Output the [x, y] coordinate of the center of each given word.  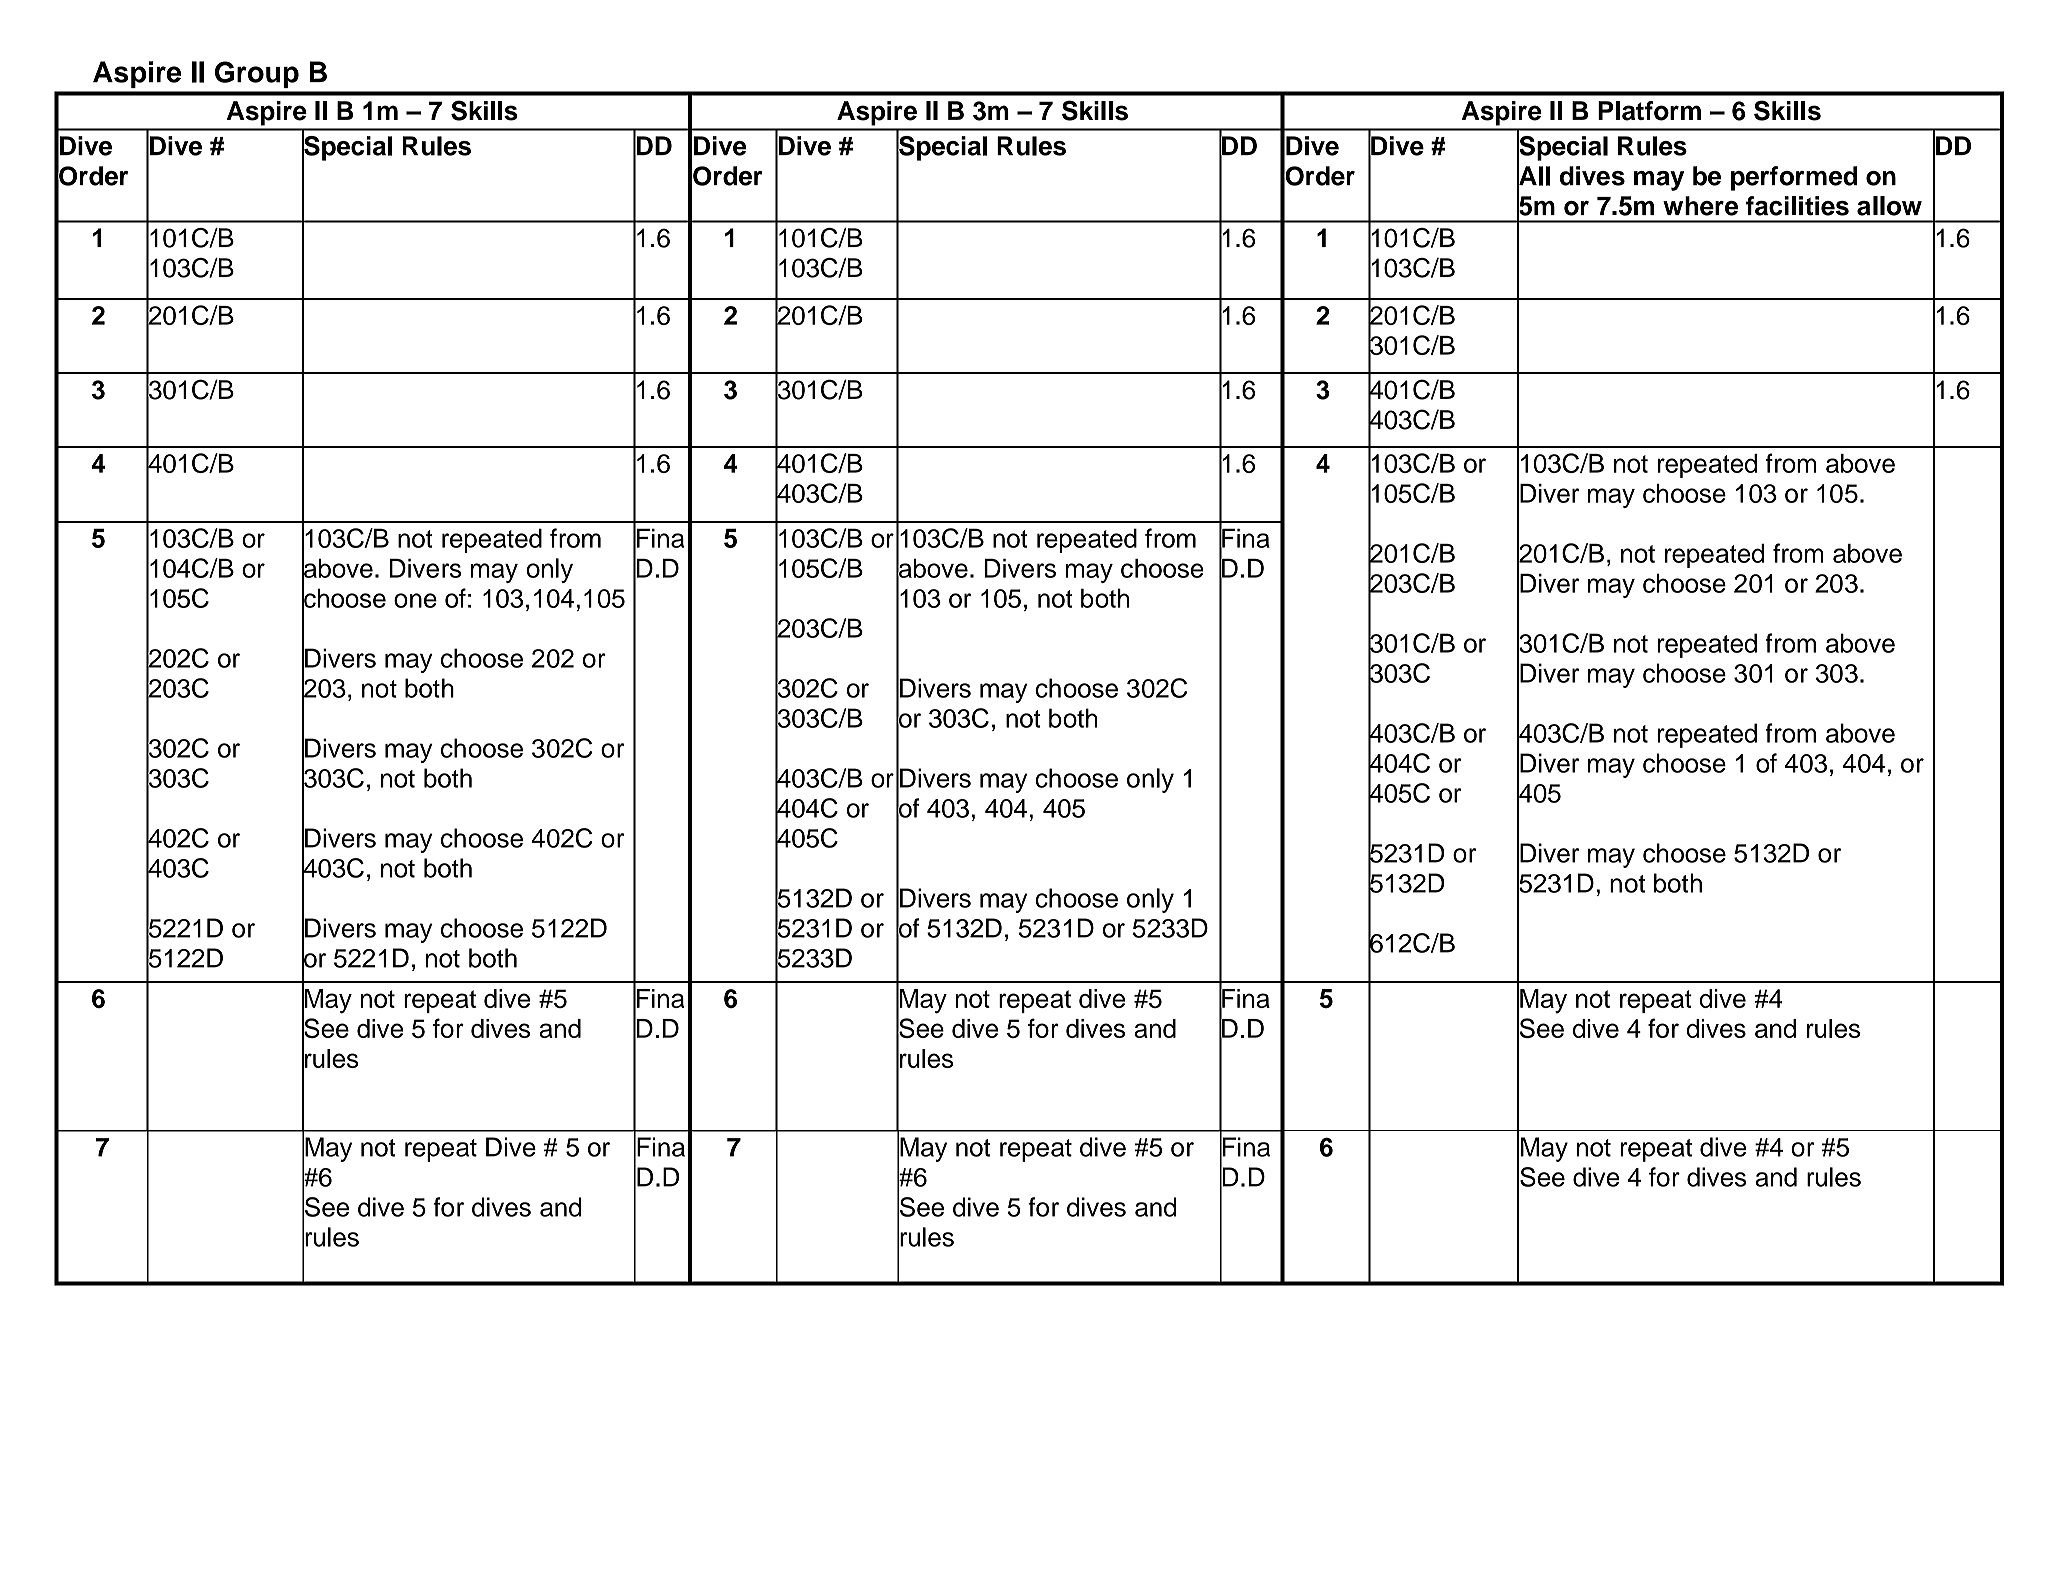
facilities [1797, 206]
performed [1794, 178]
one [415, 600]
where [1700, 206]
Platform [1649, 111]
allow [1889, 206]
